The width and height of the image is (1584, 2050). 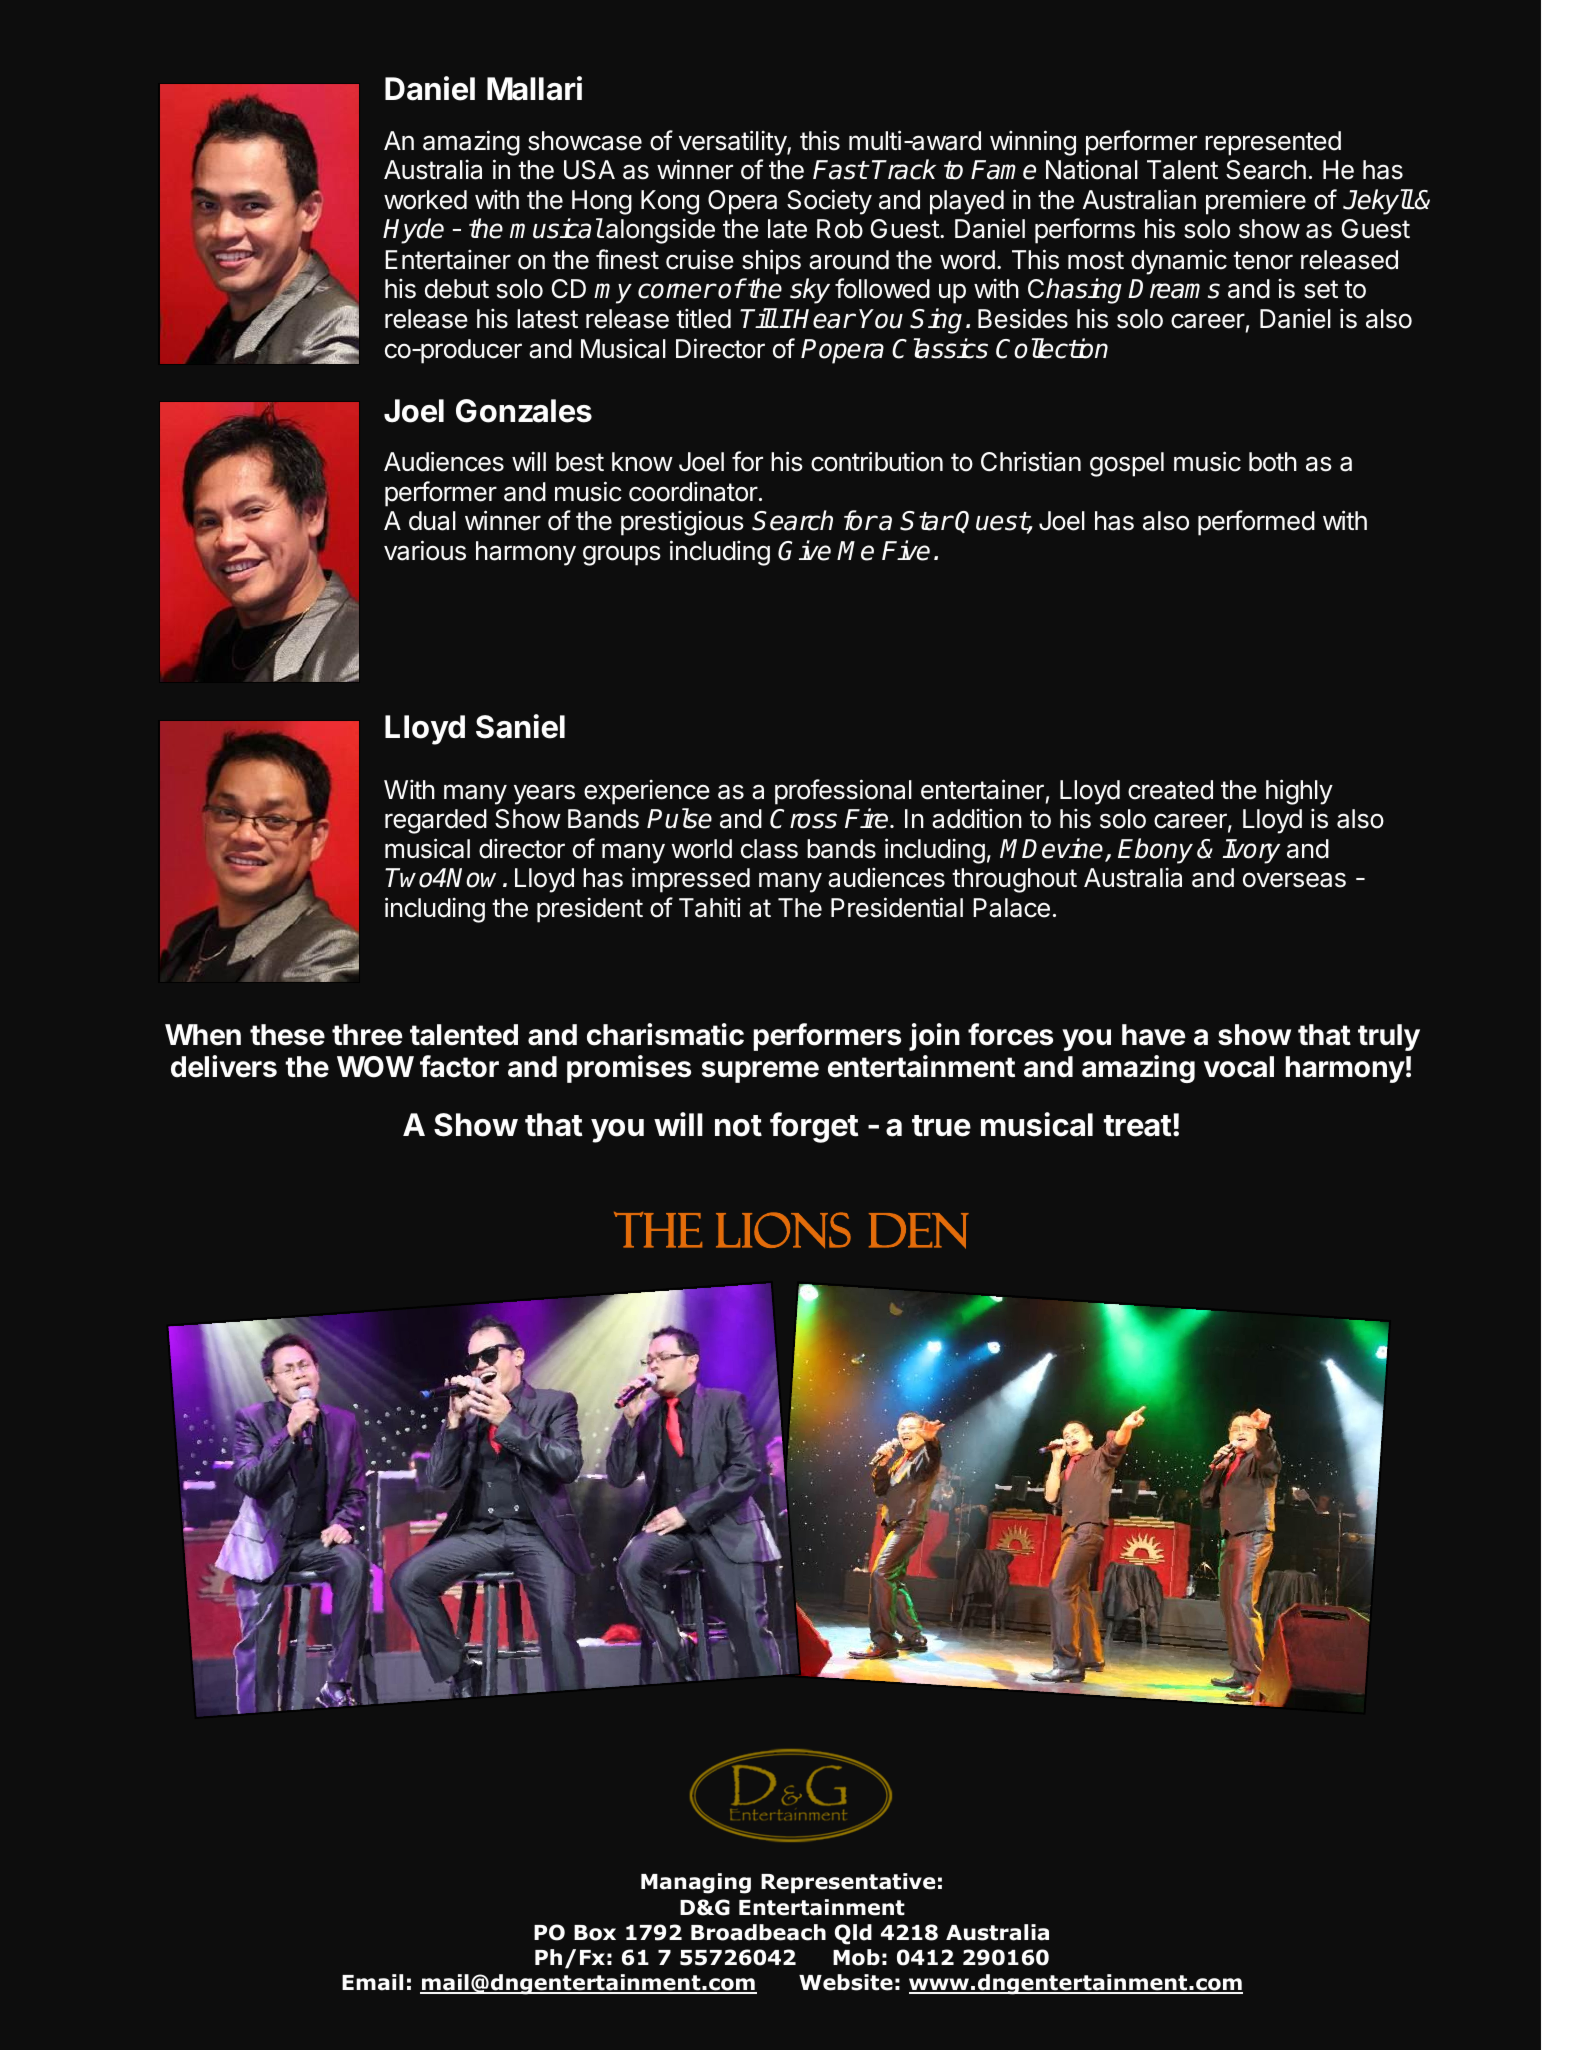 What do you see at coordinates (1273, 143) in the image?
I see `represented` at bounding box center [1273, 143].
